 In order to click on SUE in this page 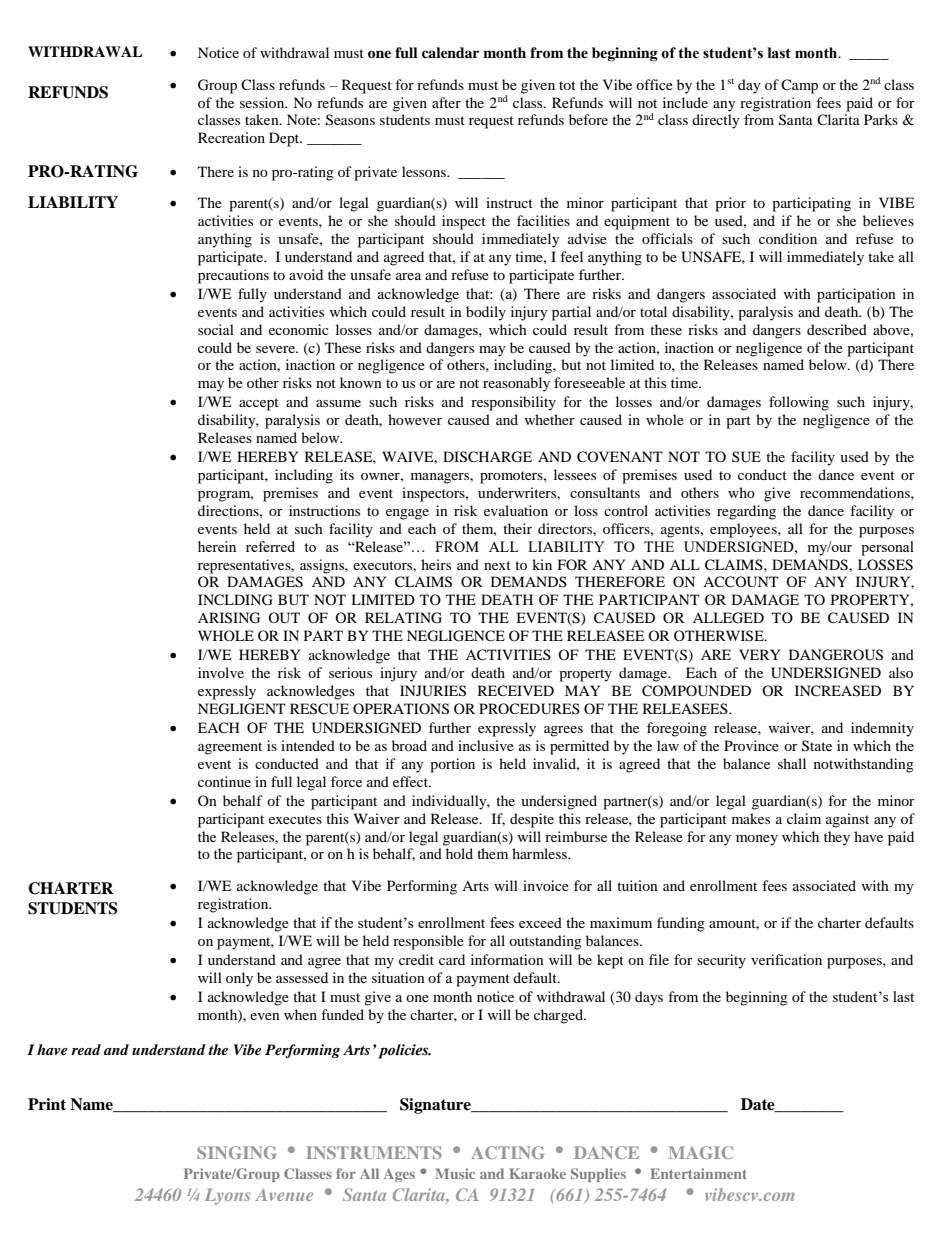, I will do `click(746, 457)`.
